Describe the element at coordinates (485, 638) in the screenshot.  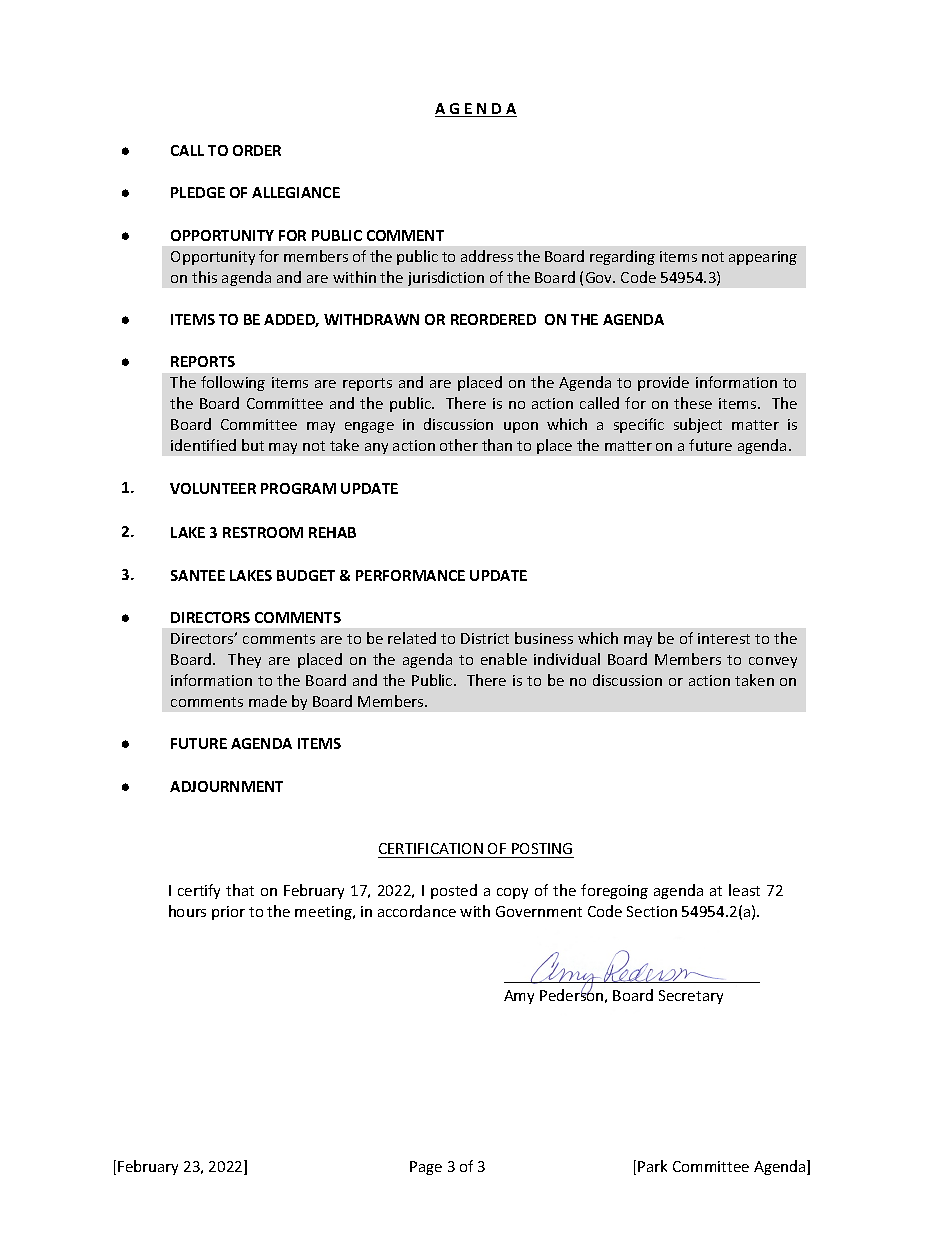
I see `District` at that location.
